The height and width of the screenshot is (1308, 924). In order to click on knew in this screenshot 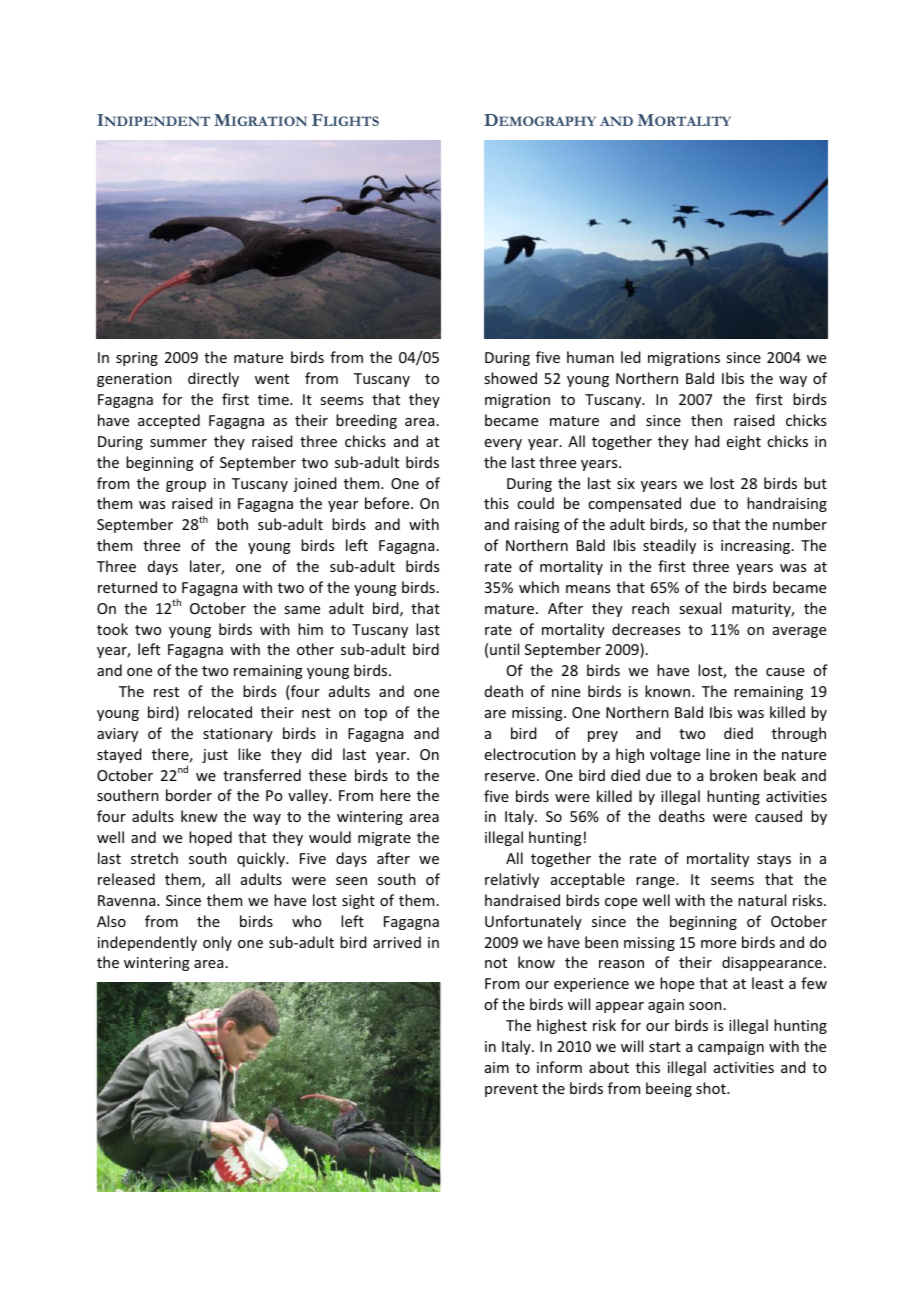, I will do `click(199, 816)`.
